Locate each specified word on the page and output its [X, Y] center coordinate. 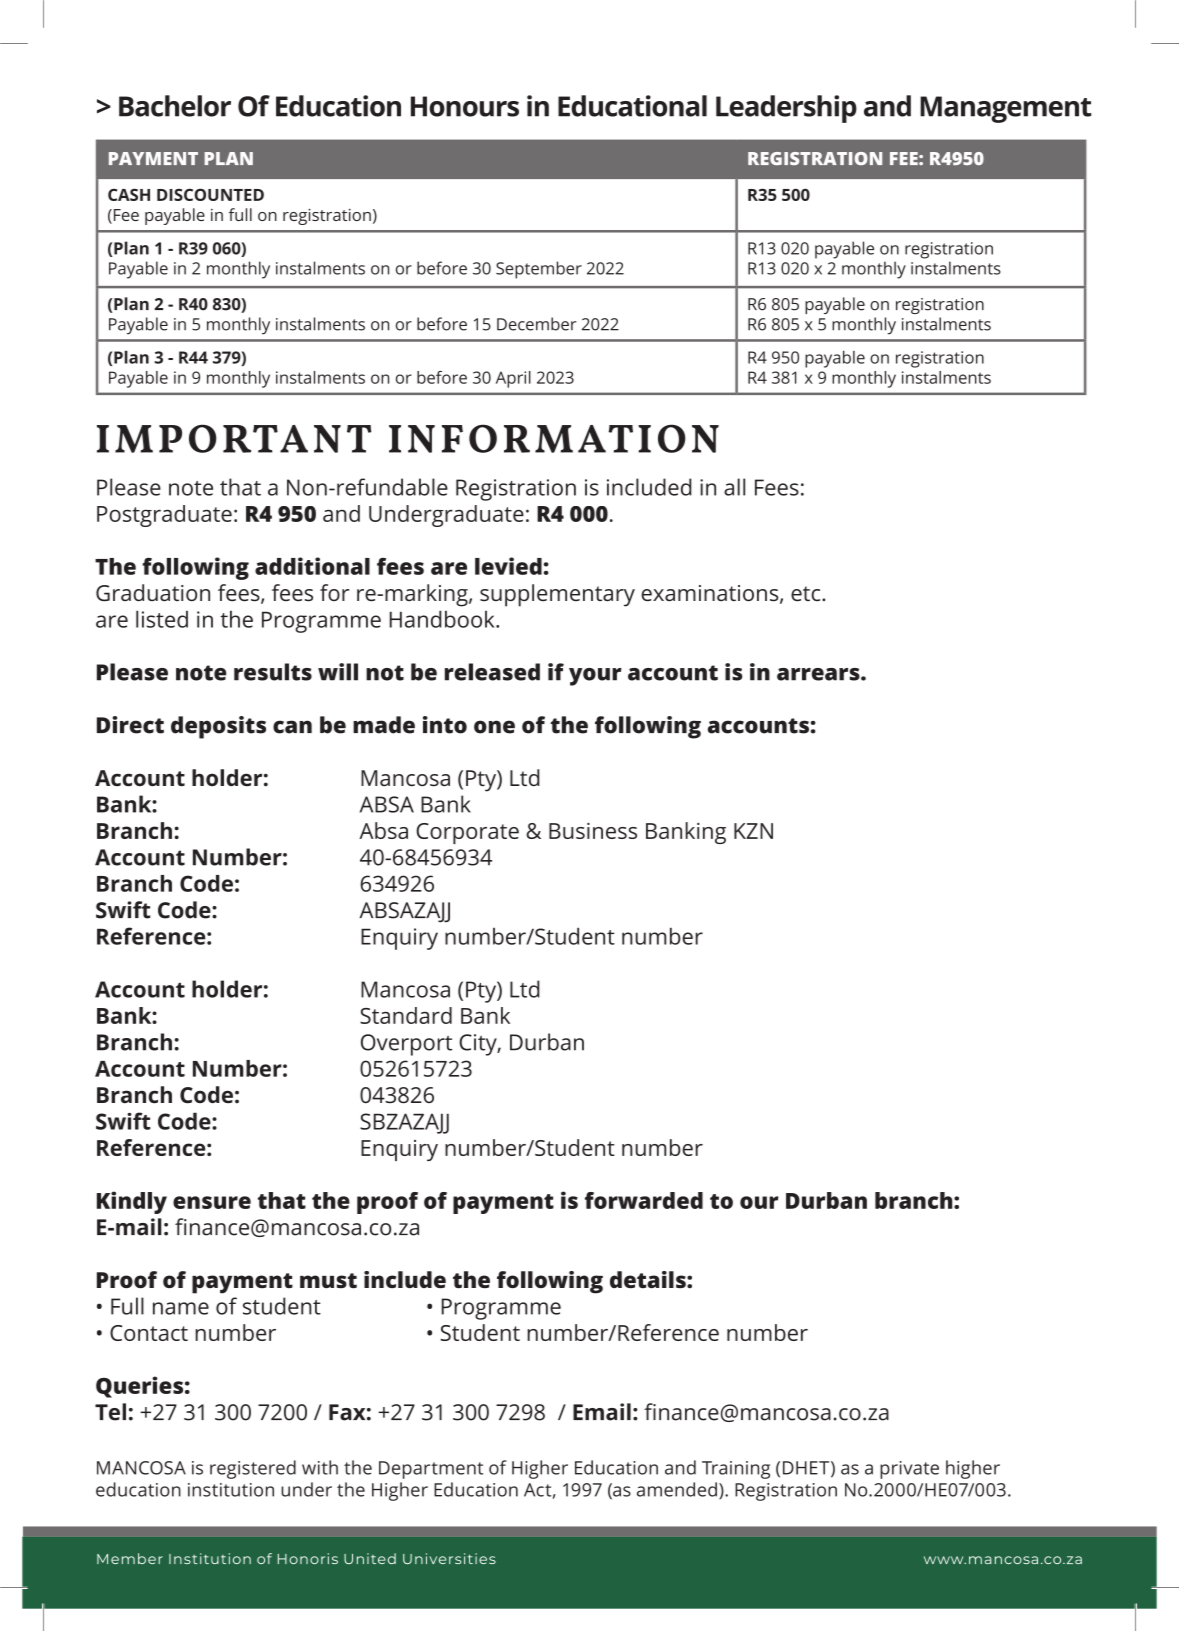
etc [807, 593]
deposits [218, 727]
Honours [465, 106]
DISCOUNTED [210, 194]
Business [593, 830]
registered [253, 1469]
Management [1005, 109]
